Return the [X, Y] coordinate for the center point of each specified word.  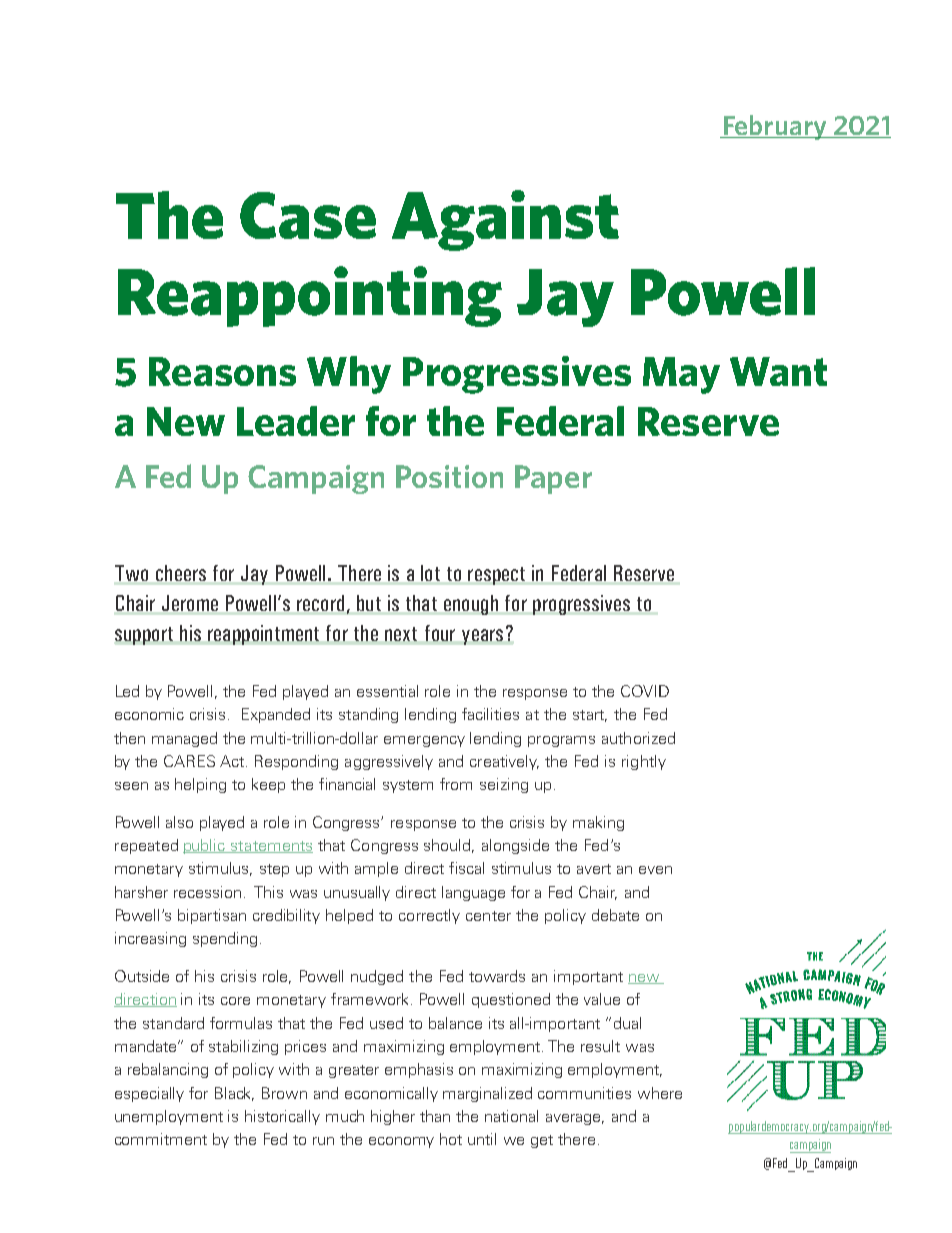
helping [200, 785]
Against [505, 220]
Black [234, 1094]
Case [308, 215]
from [456, 784]
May [681, 375]
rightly [644, 762]
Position [449, 476]
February [775, 127]
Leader [296, 421]
